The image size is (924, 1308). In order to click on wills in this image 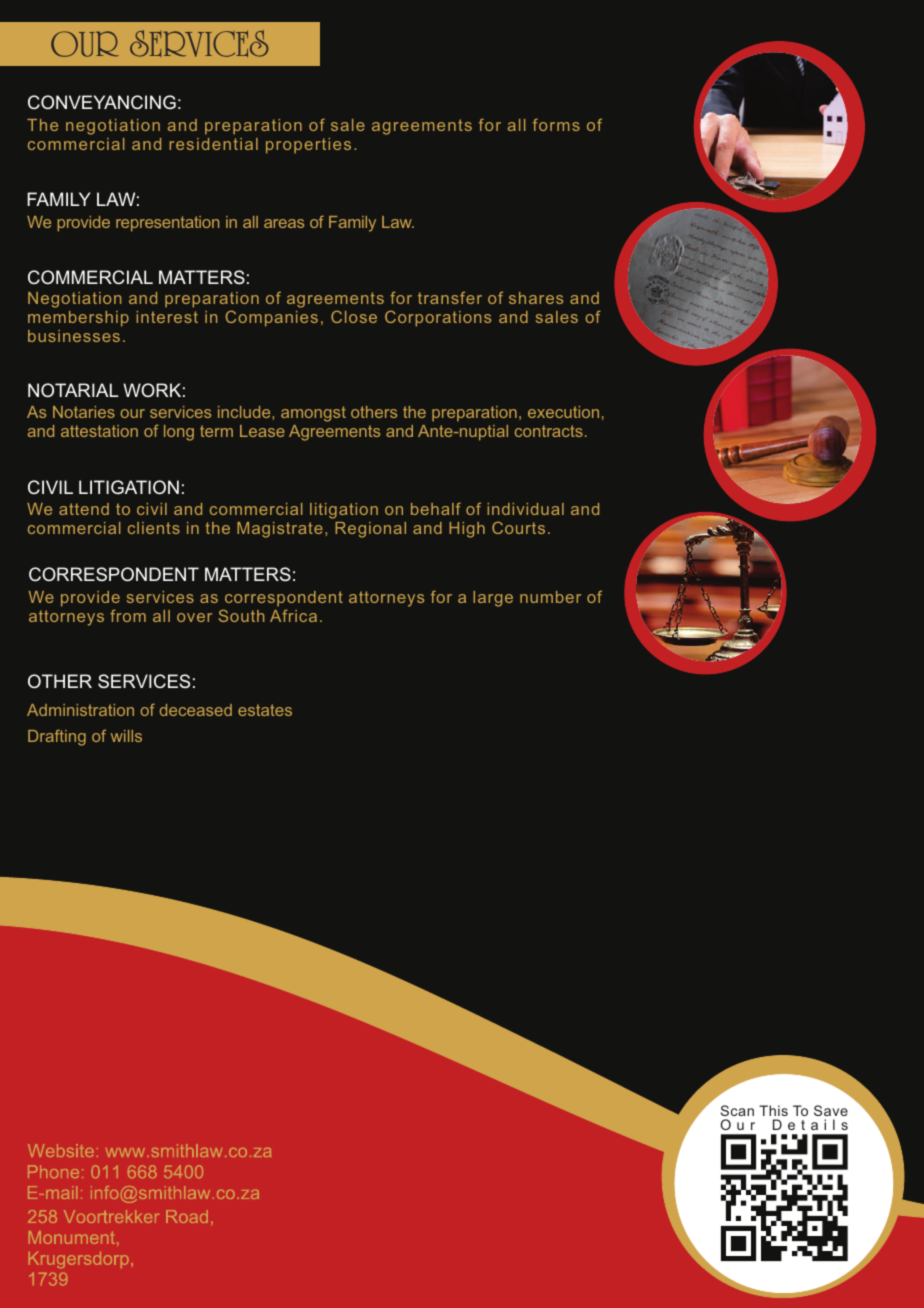, I will do `click(126, 736)`.
